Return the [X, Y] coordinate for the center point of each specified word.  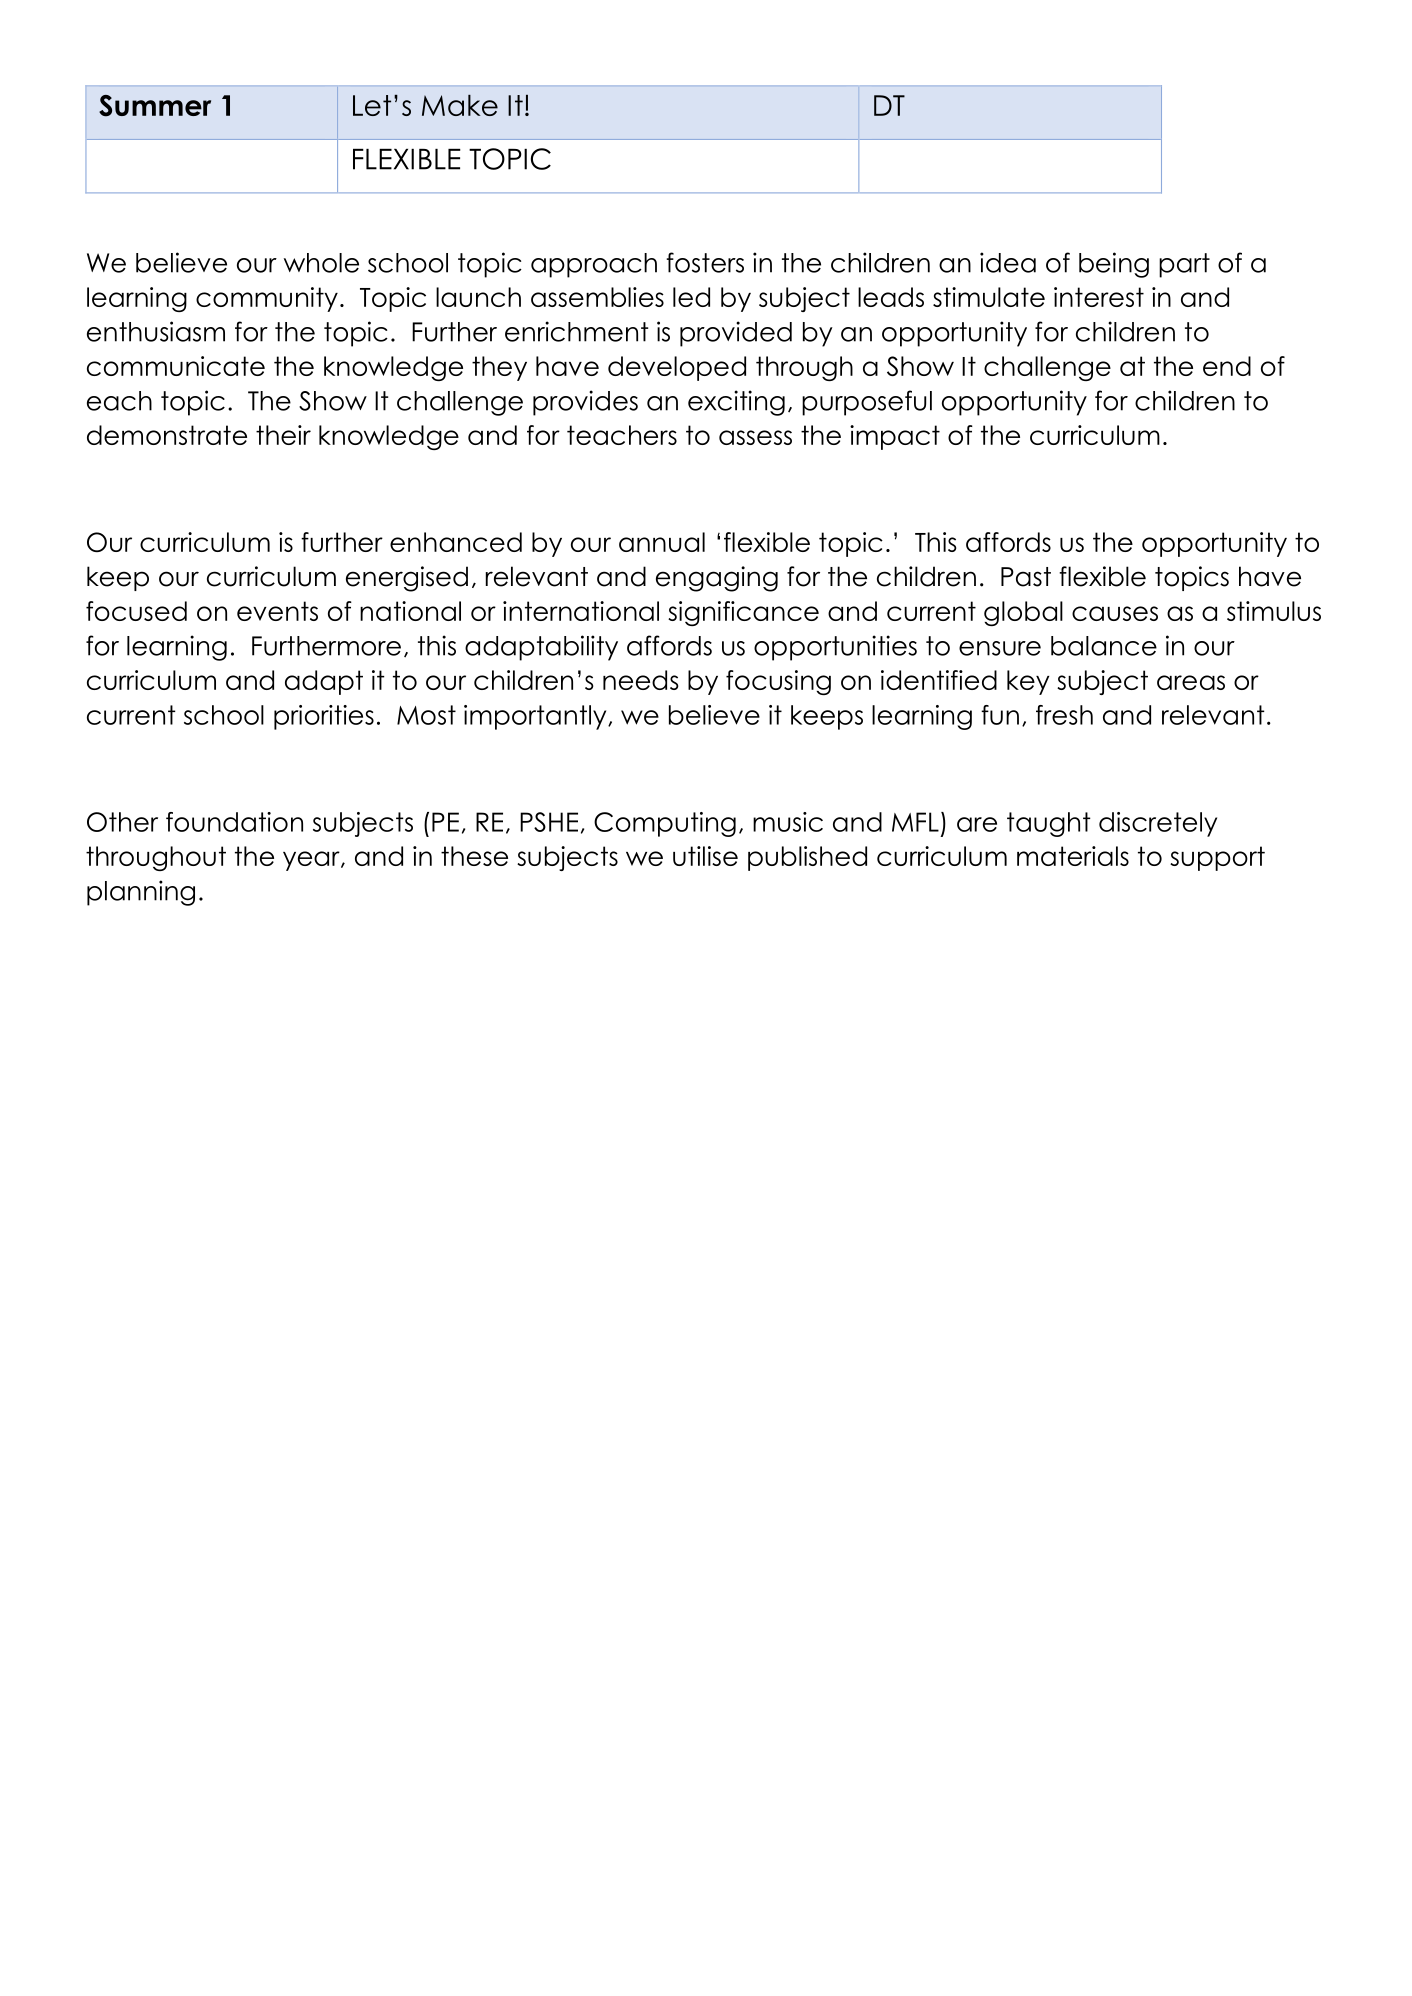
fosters [705, 262]
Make [460, 105]
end [1227, 366]
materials [1073, 856]
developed [677, 368]
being [1114, 265]
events [277, 611]
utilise [705, 856]
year [312, 861]
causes [1115, 613]
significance [743, 613]
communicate [176, 366]
